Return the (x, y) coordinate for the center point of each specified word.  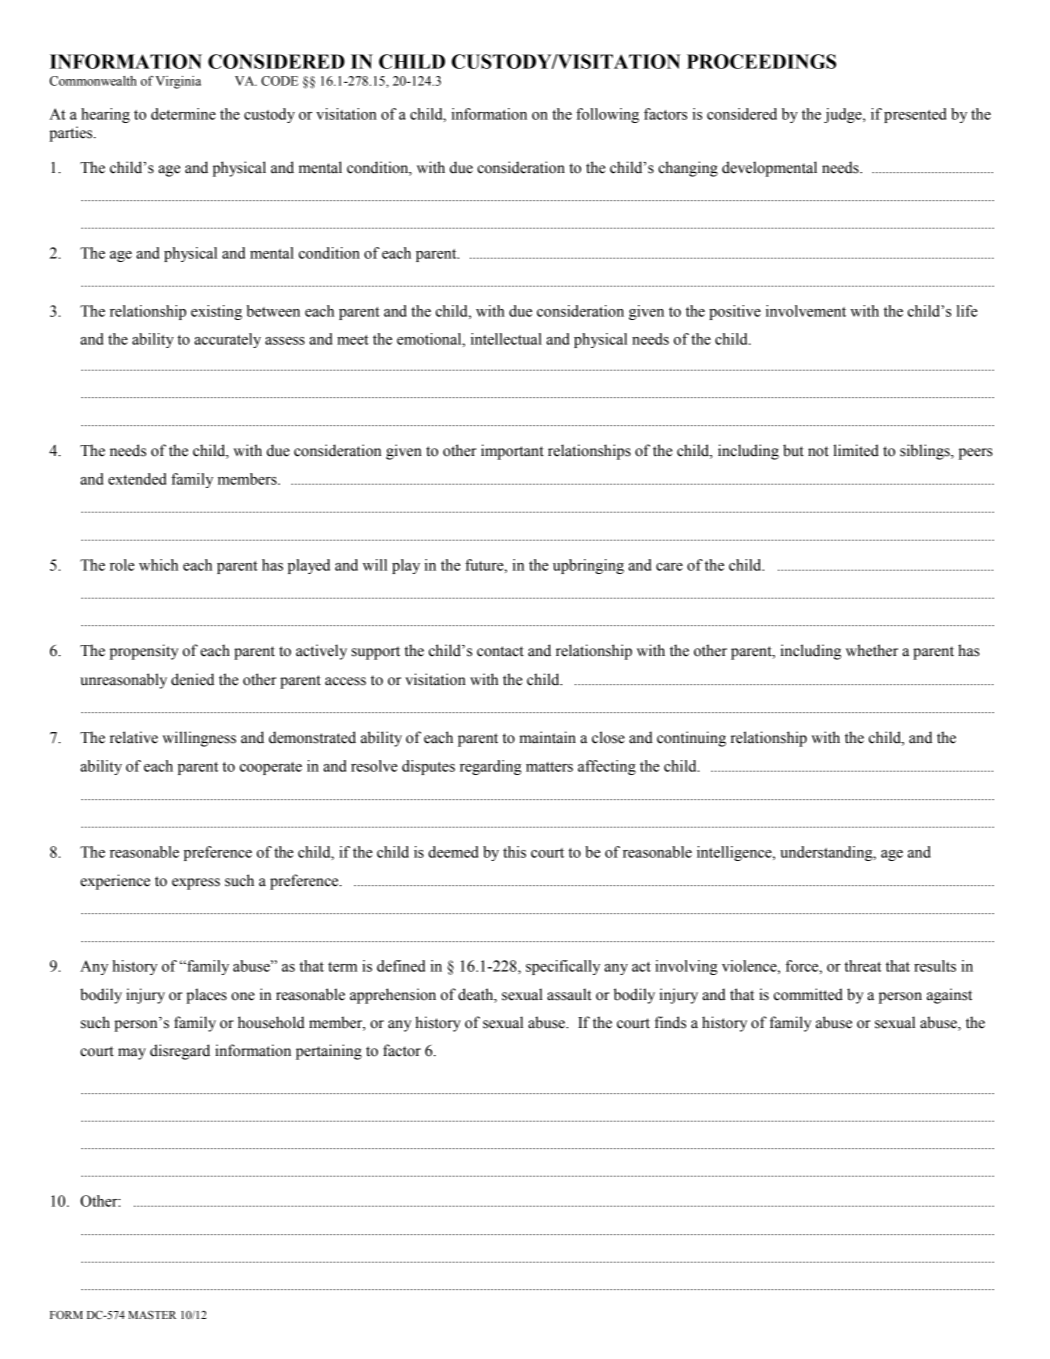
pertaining (329, 1052)
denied (192, 679)
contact (500, 651)
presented (915, 115)
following (607, 115)
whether (872, 650)
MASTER (152, 1314)
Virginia (178, 82)
